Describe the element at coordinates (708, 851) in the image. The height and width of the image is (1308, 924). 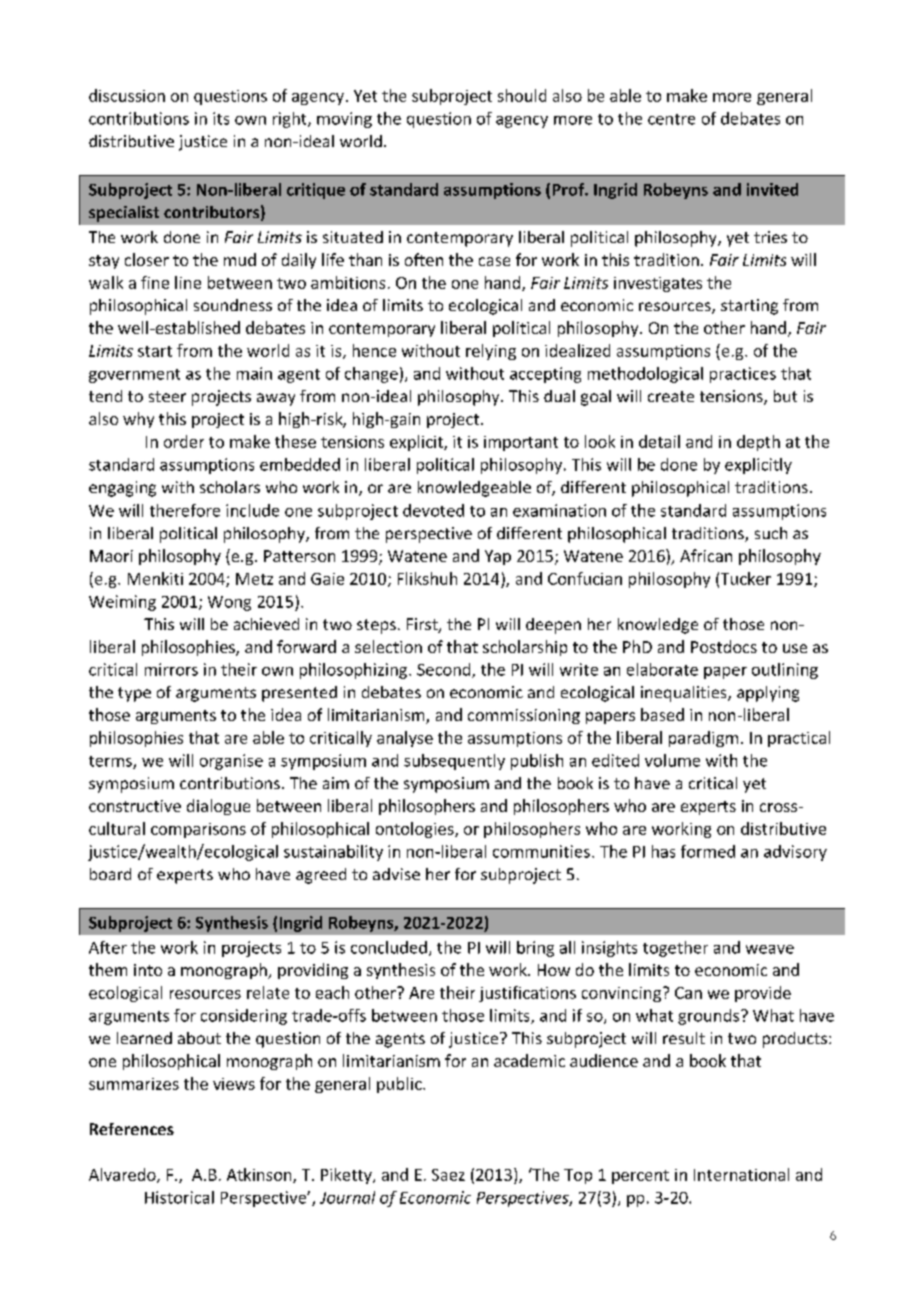
I see `formed` at that location.
